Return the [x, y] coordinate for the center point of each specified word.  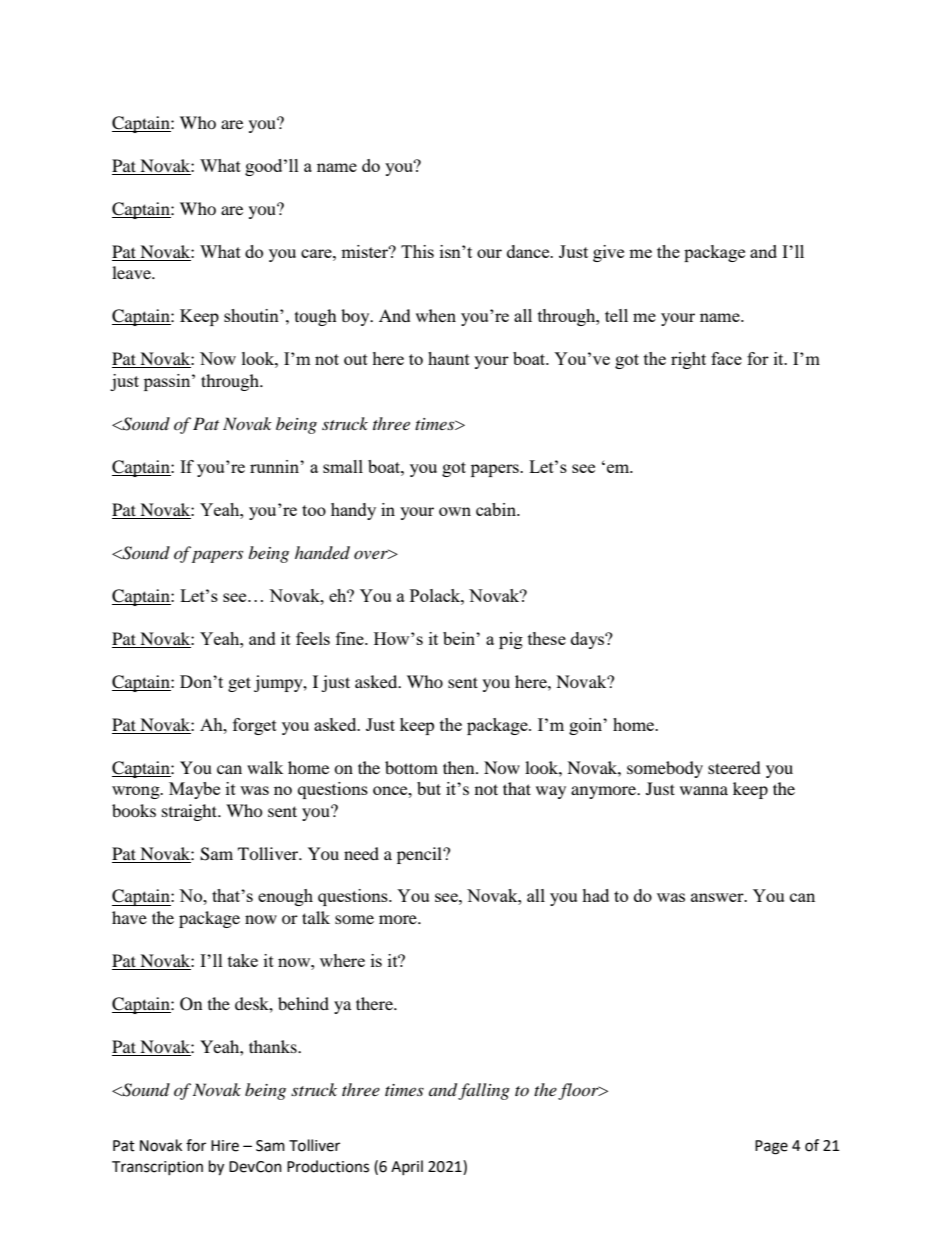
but [429, 788]
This [417, 251]
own [455, 511]
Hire [225, 1146]
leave [132, 272]
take [243, 960]
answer [718, 897]
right [688, 360]
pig [511, 640]
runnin [275, 466]
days [589, 640]
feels [313, 638]
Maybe [194, 790]
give [608, 253]
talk [316, 917]
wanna [704, 790]
